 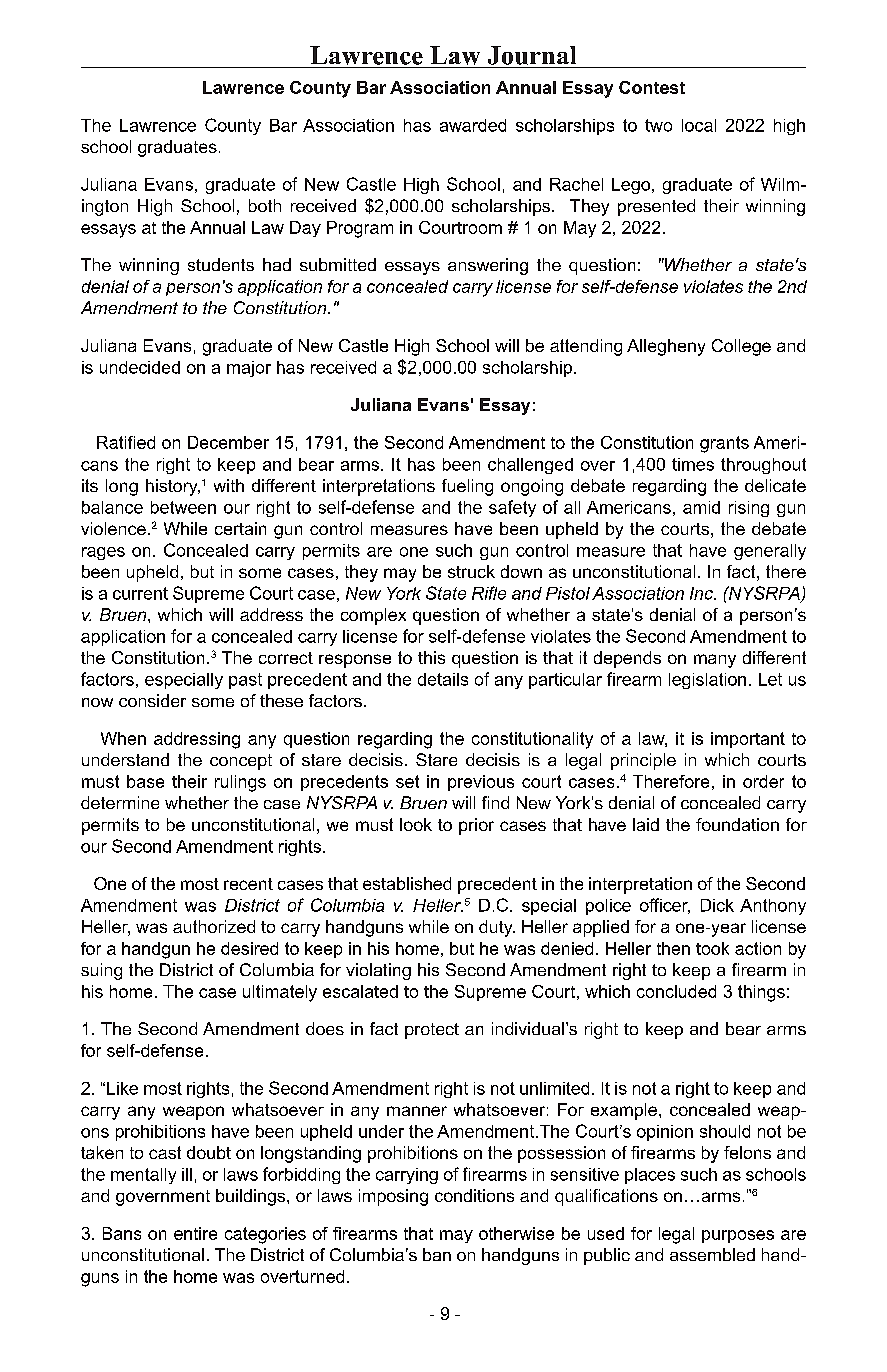 What do you see at coordinates (265, 205) in the image?
I see `both` at bounding box center [265, 205].
